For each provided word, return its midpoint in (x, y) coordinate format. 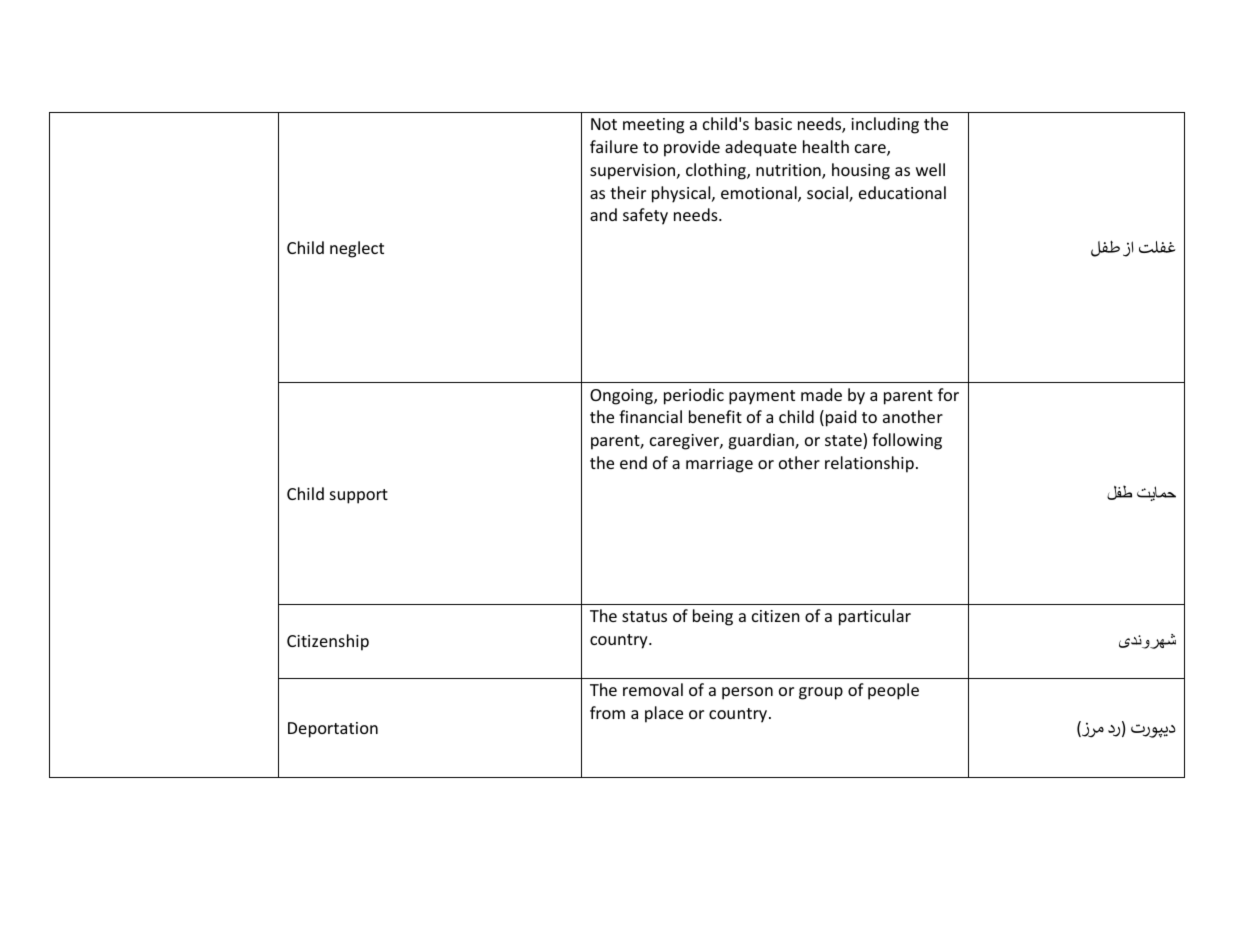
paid (841, 418)
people (893, 691)
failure (614, 146)
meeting (653, 126)
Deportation (333, 730)
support (359, 496)
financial (650, 416)
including (885, 125)
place (664, 714)
